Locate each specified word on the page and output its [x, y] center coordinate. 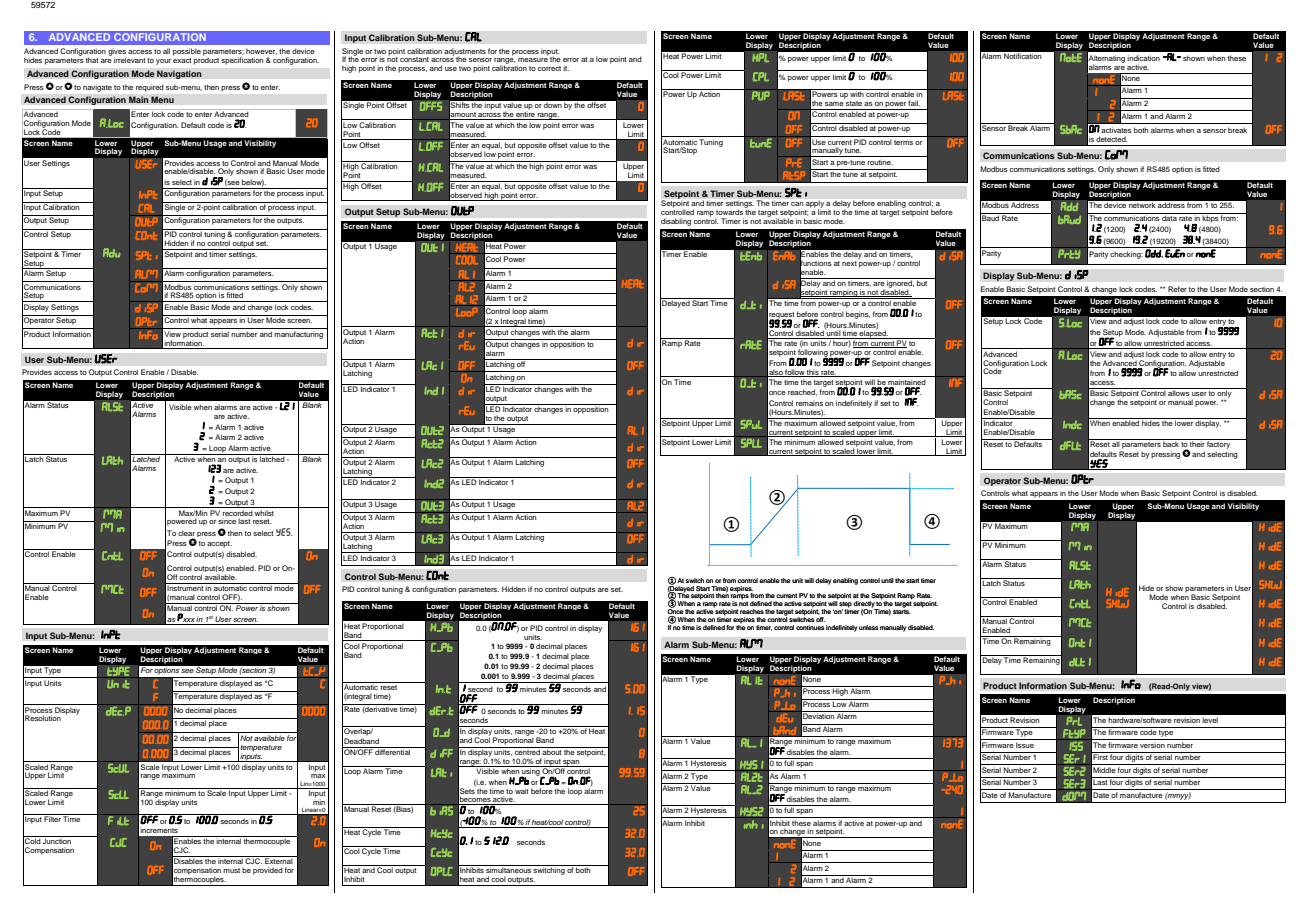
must [231, 870]
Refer [1177, 289]
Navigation [179, 74]
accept [219, 544]
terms [903, 142]
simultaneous [509, 869]
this [813, 373]
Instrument [185, 587]
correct [549, 68]
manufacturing [298, 335]
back [1171, 443]
